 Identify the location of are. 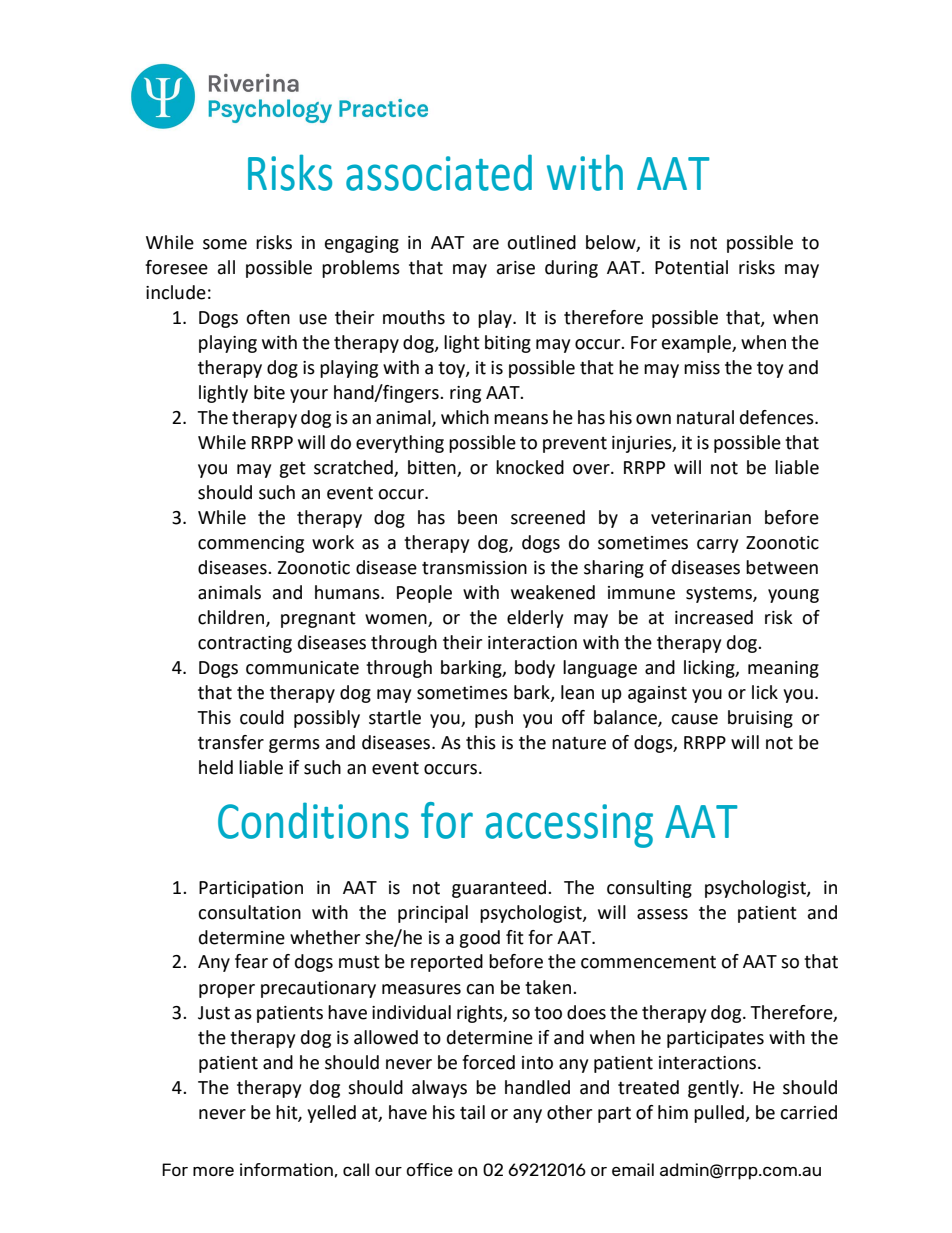
(486, 244).
